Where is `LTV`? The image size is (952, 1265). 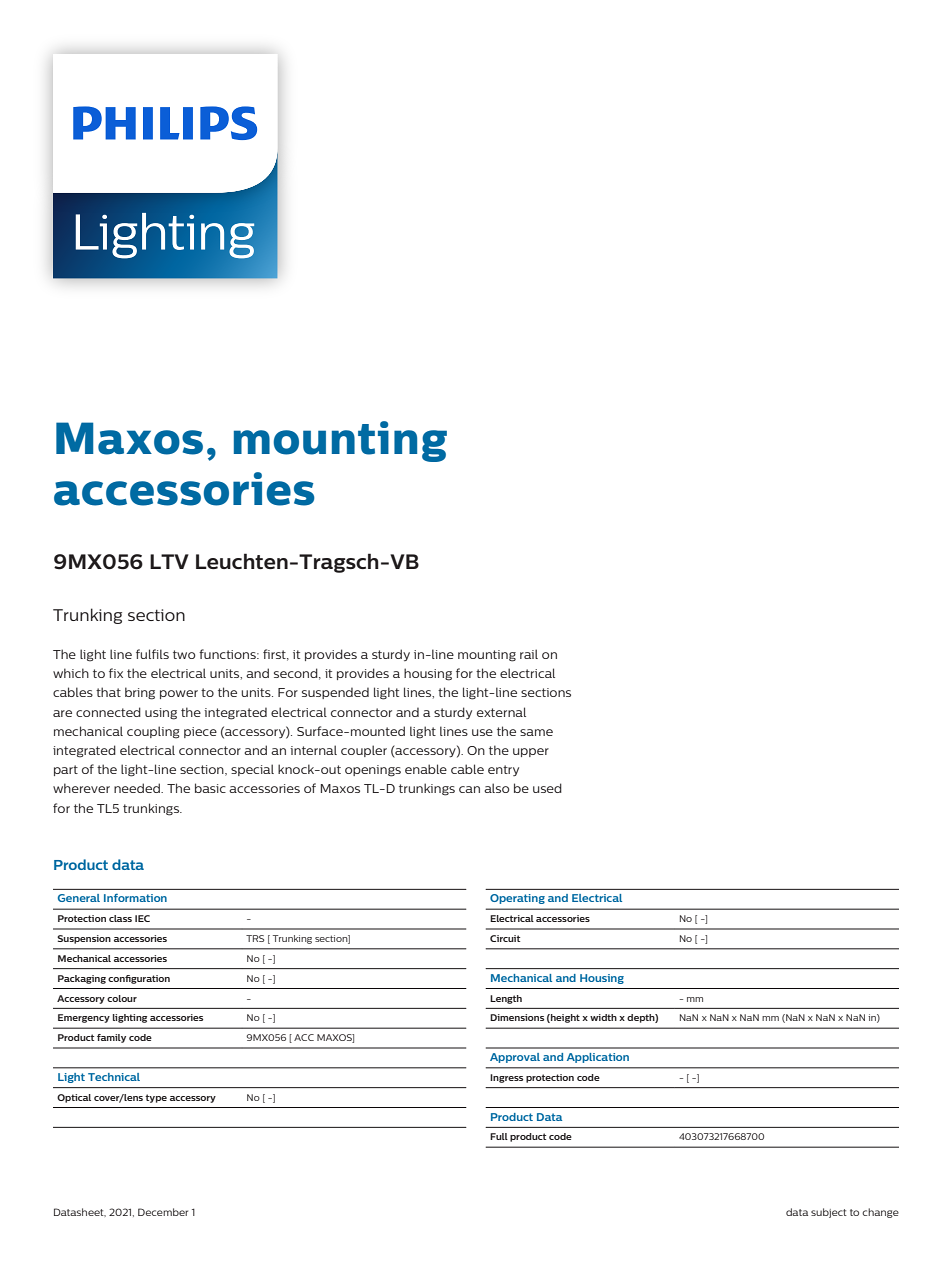
LTV is located at coordinates (169, 561).
